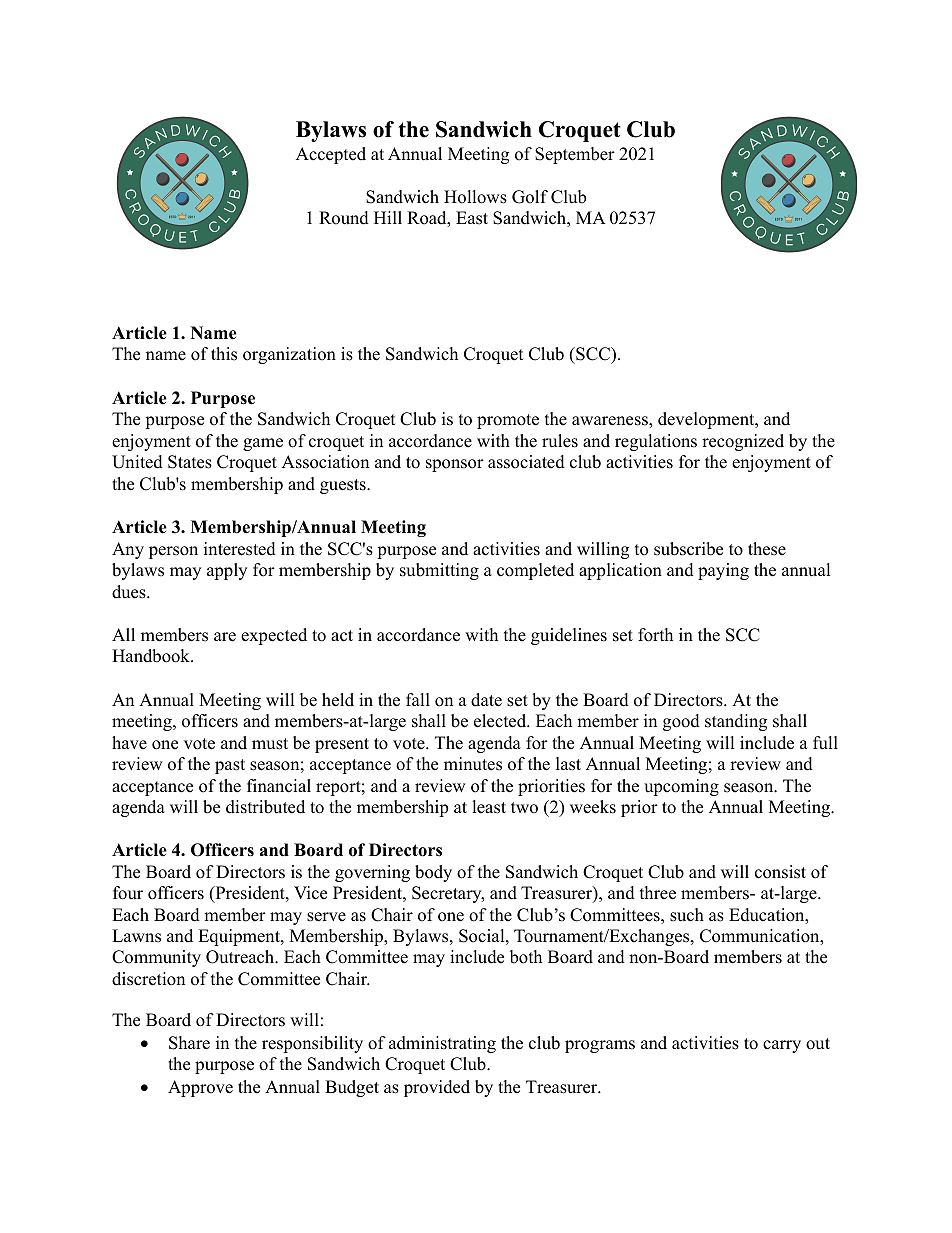 The width and height of the document is (952, 1233). I want to click on distributed, so click(265, 807).
